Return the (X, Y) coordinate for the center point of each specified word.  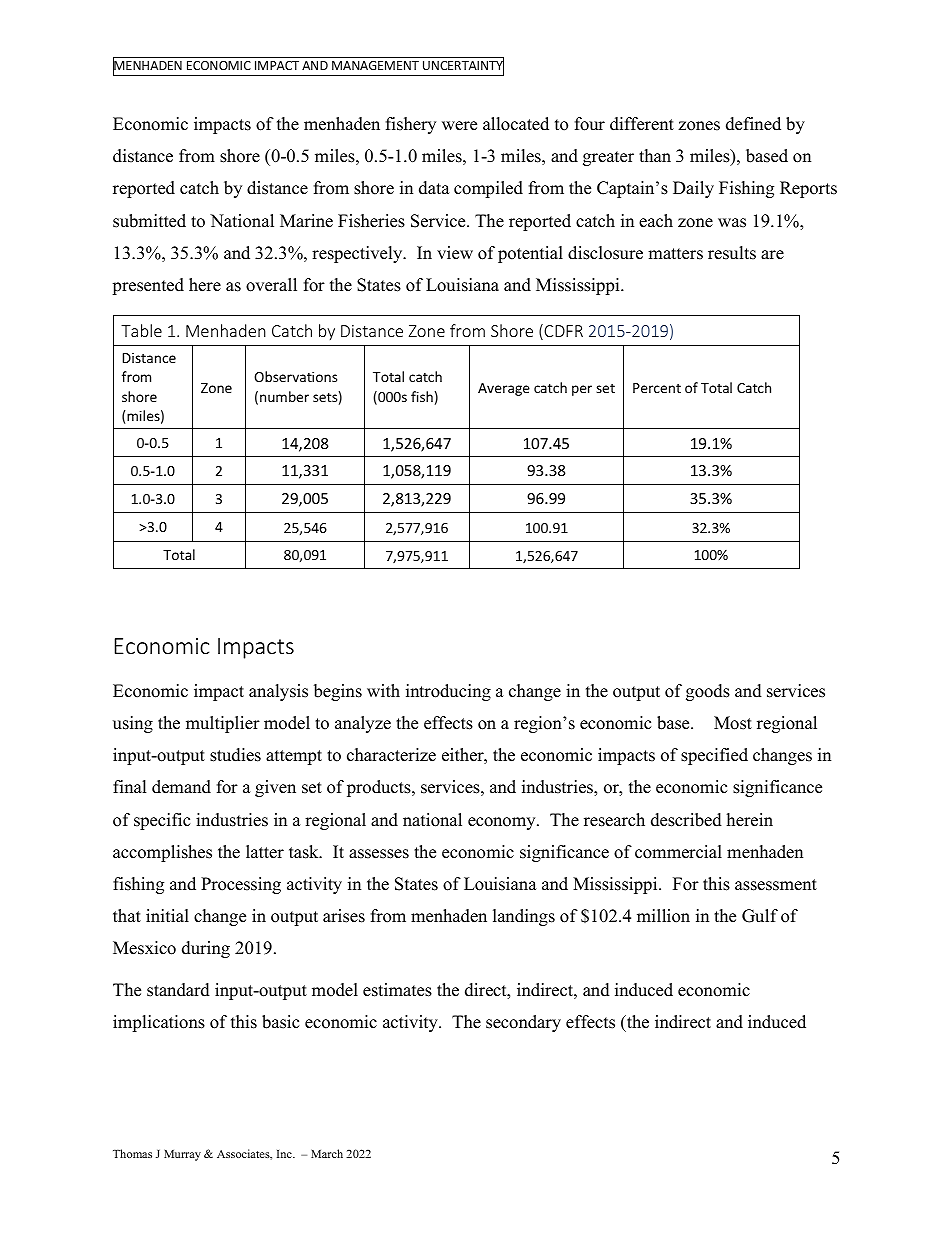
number (284, 396)
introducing (448, 692)
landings (524, 917)
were (459, 126)
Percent (657, 388)
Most (733, 723)
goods (708, 692)
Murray (182, 1155)
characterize (391, 755)
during (206, 949)
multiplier (223, 724)
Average (504, 389)
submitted (149, 221)
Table (141, 330)
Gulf (760, 916)
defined (753, 124)
